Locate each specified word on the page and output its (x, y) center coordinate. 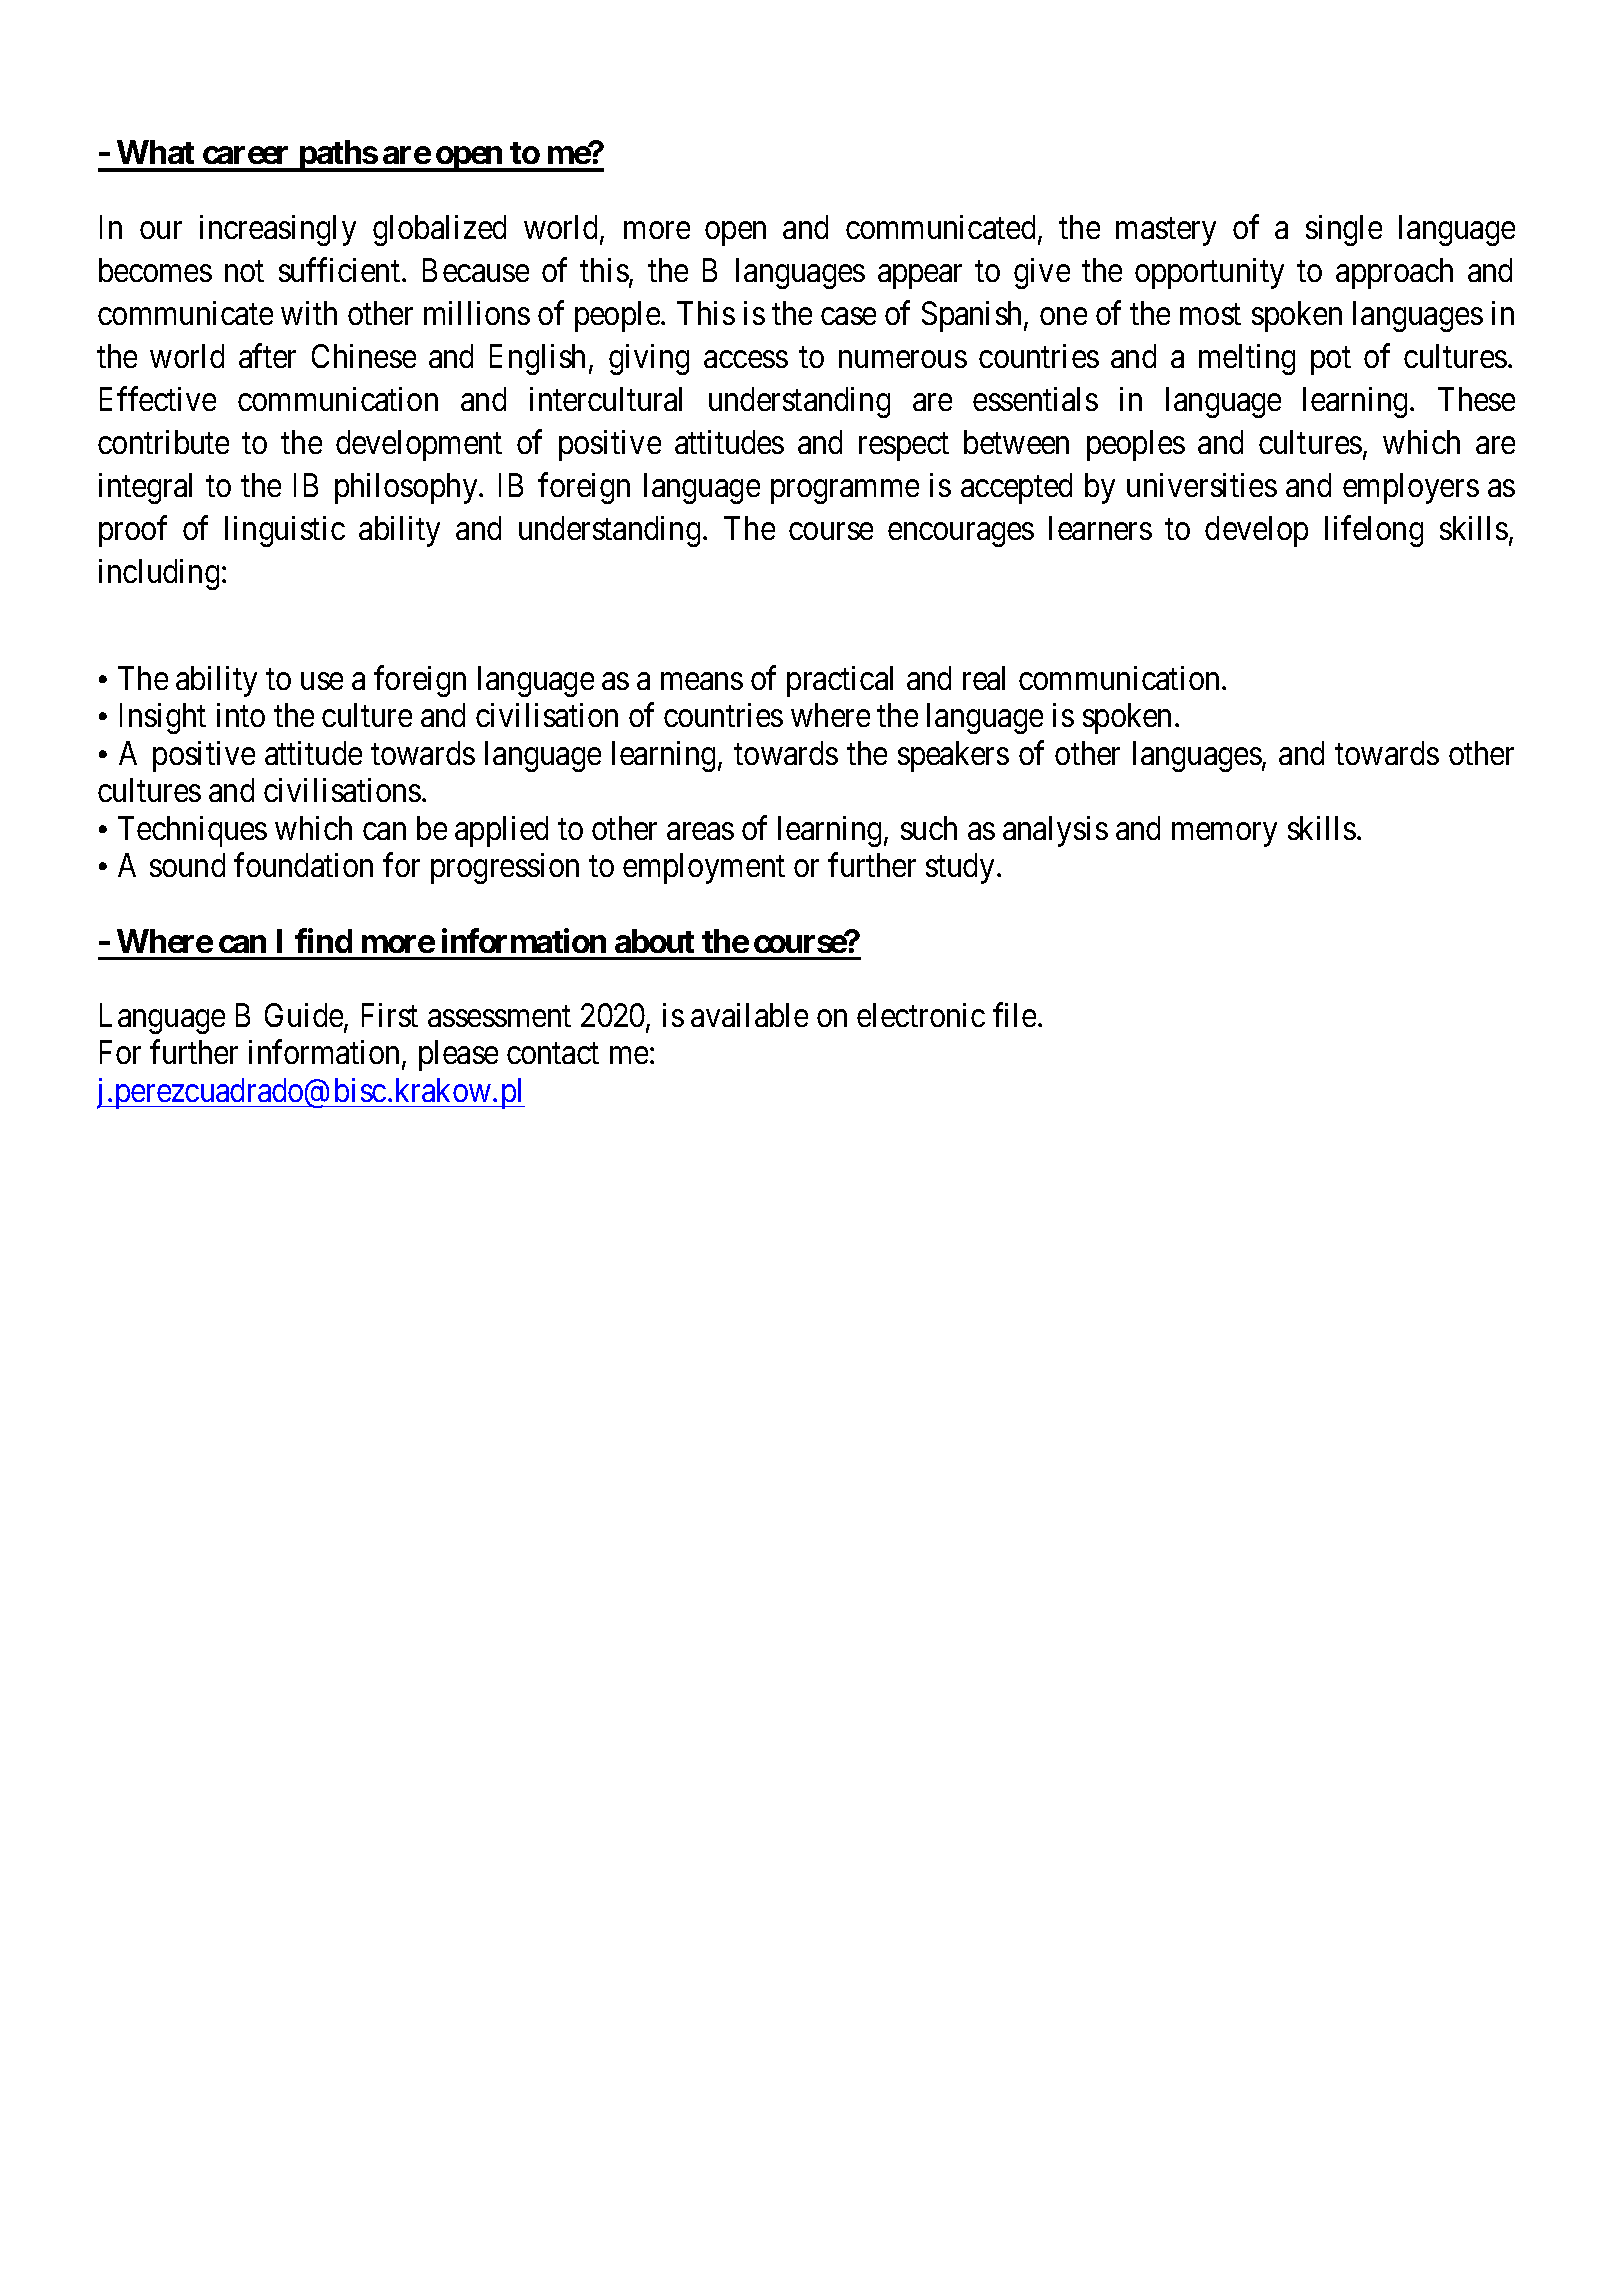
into (241, 715)
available (749, 1015)
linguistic (285, 531)
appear (920, 277)
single (1344, 230)
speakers (953, 756)
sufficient (341, 270)
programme (845, 492)
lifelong (1374, 531)
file (1014, 1015)
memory (1224, 835)
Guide (305, 1016)
